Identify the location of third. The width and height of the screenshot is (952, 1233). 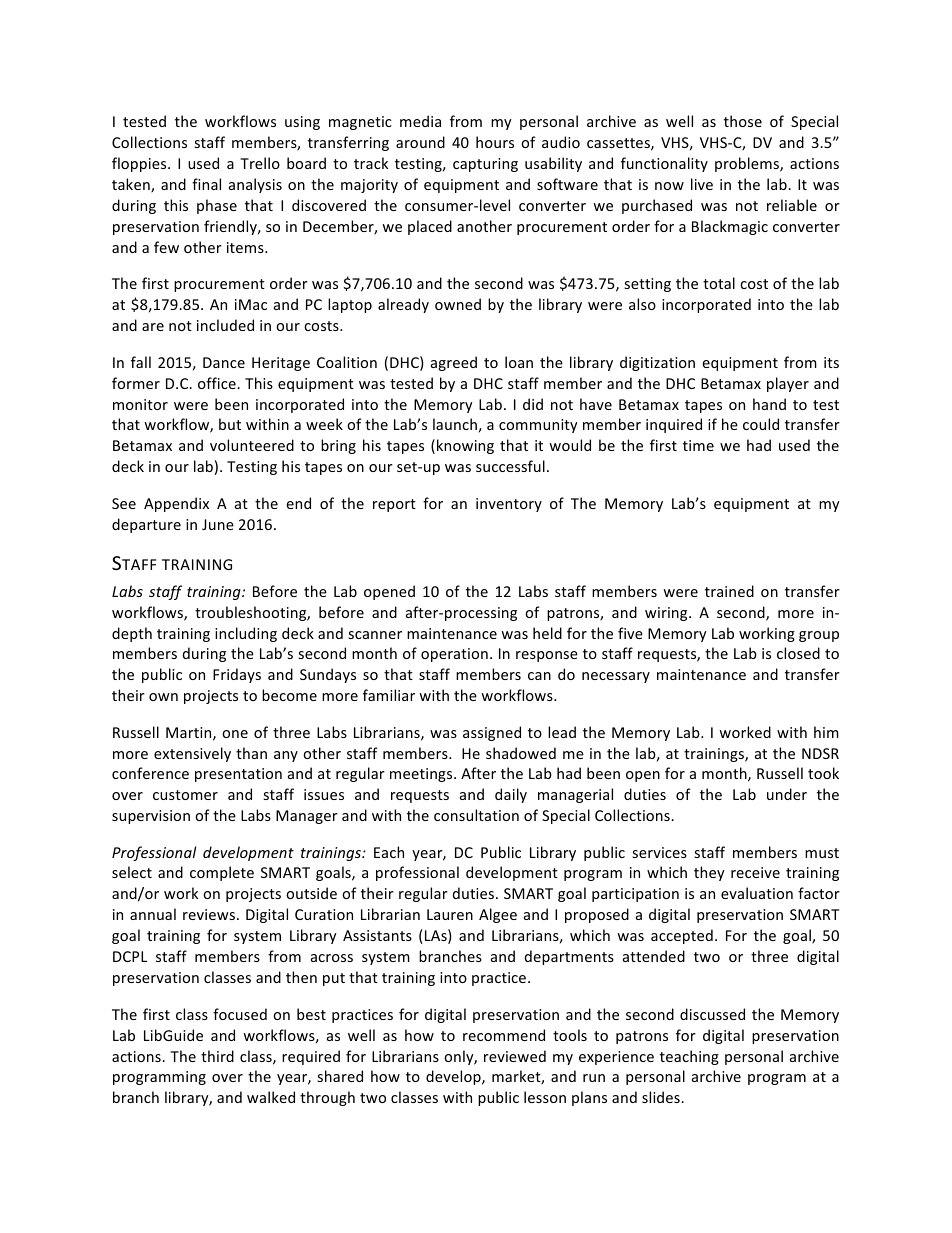
(217, 1056).
